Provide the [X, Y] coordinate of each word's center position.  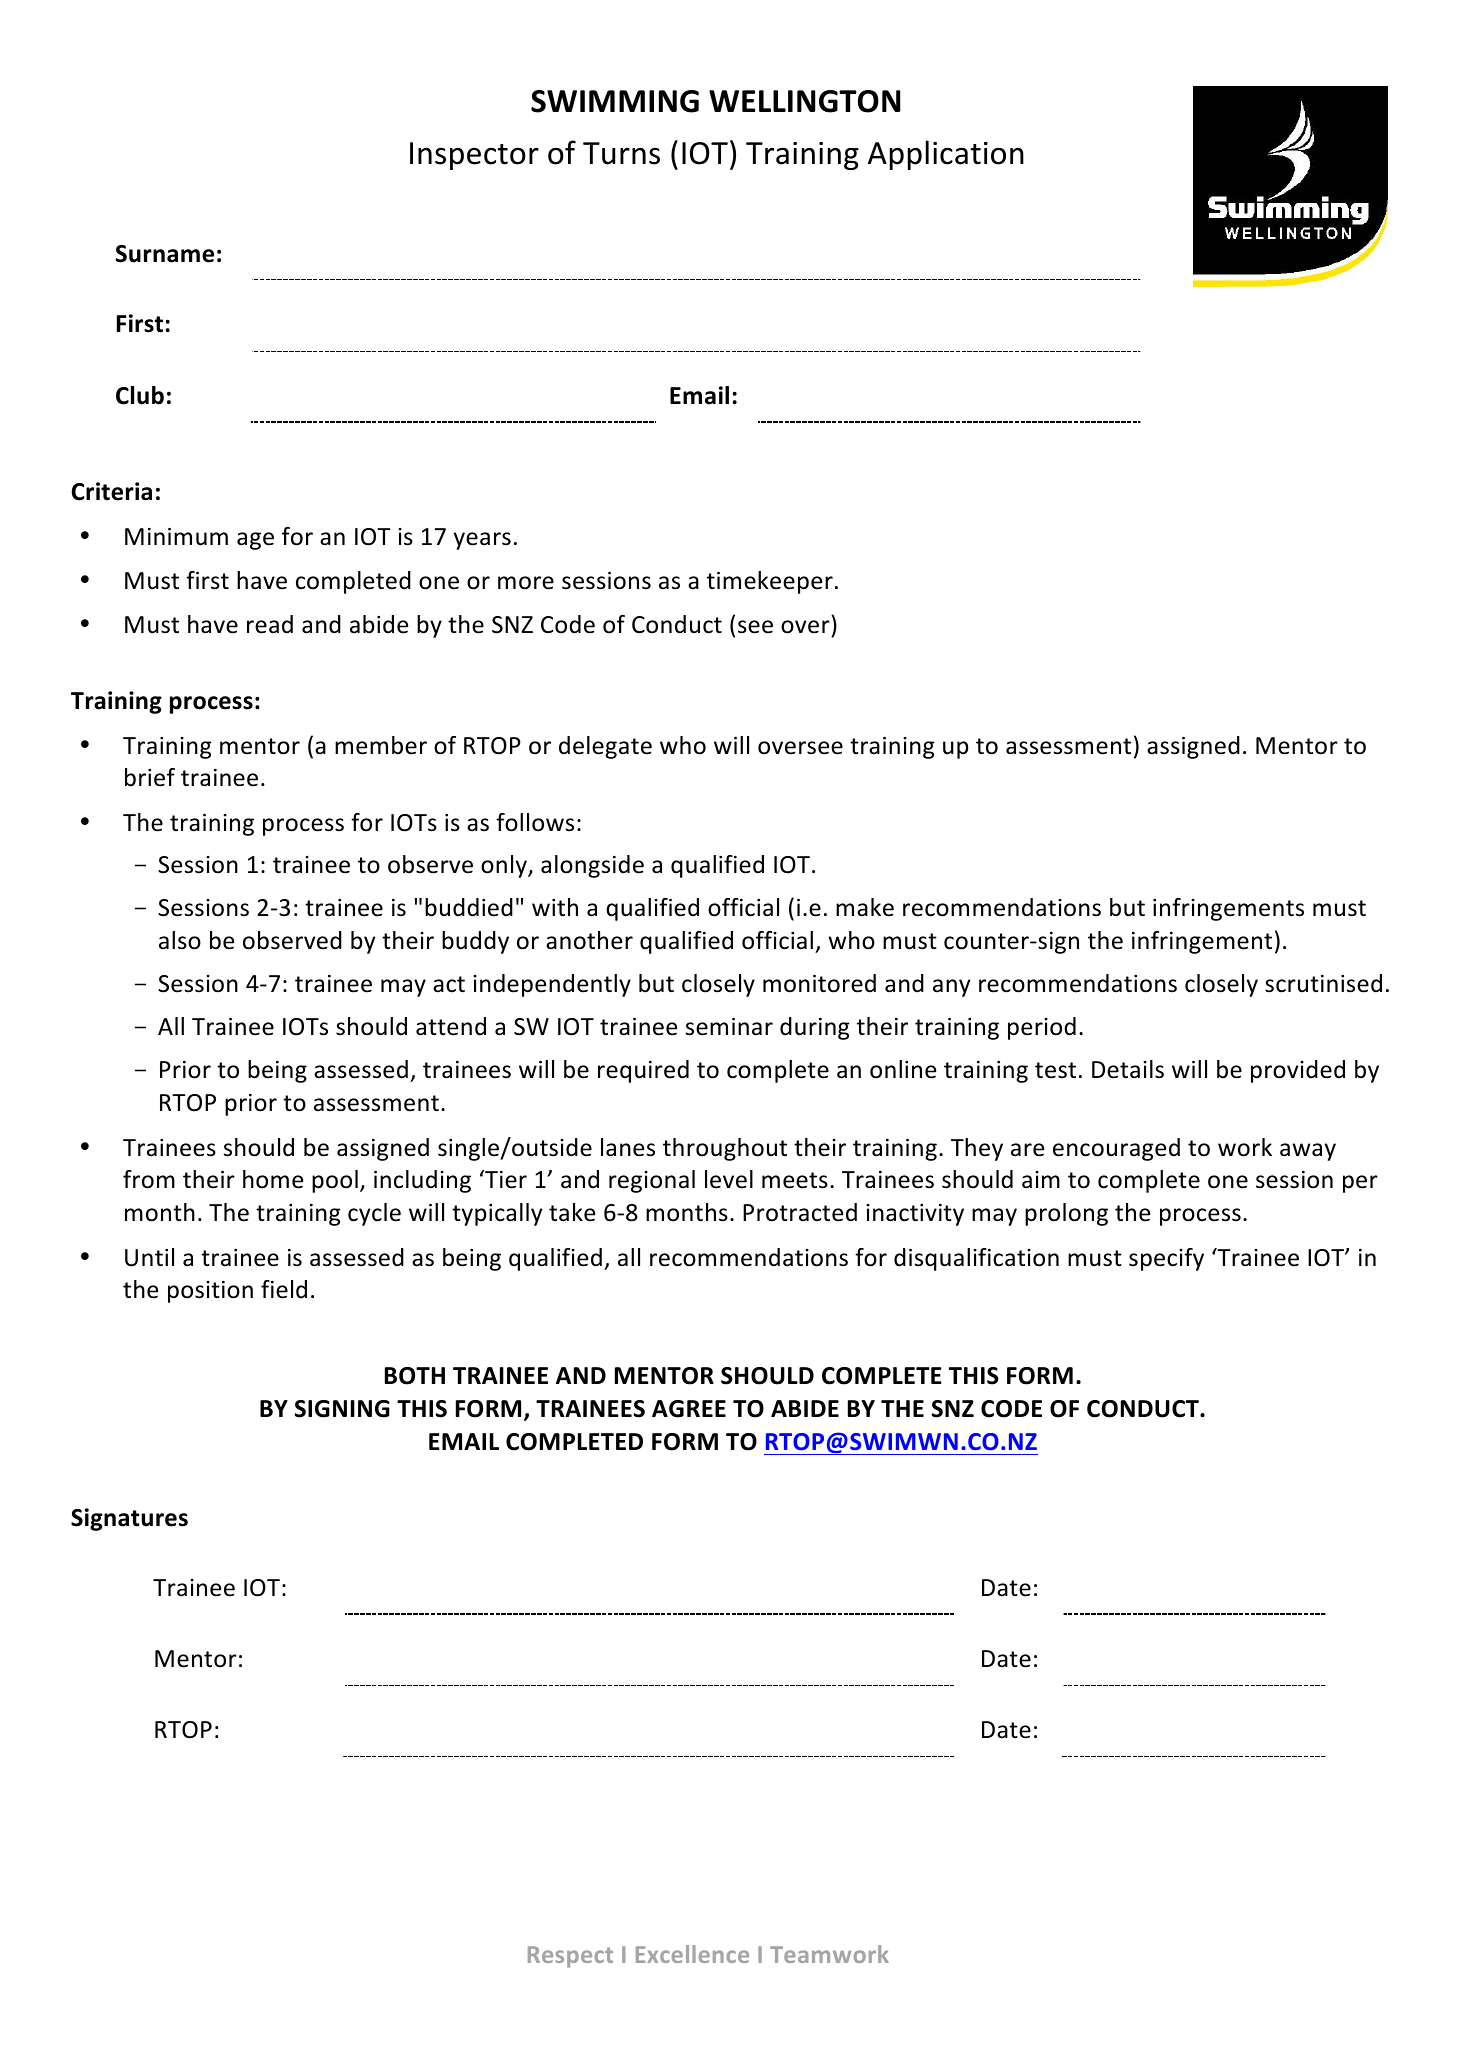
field [284, 1289]
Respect [570, 1957]
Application [946, 155]
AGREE [689, 1409]
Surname [165, 254]
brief [150, 777]
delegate [605, 747]
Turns [621, 153]
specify [1166, 1259]
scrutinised [1323, 983]
